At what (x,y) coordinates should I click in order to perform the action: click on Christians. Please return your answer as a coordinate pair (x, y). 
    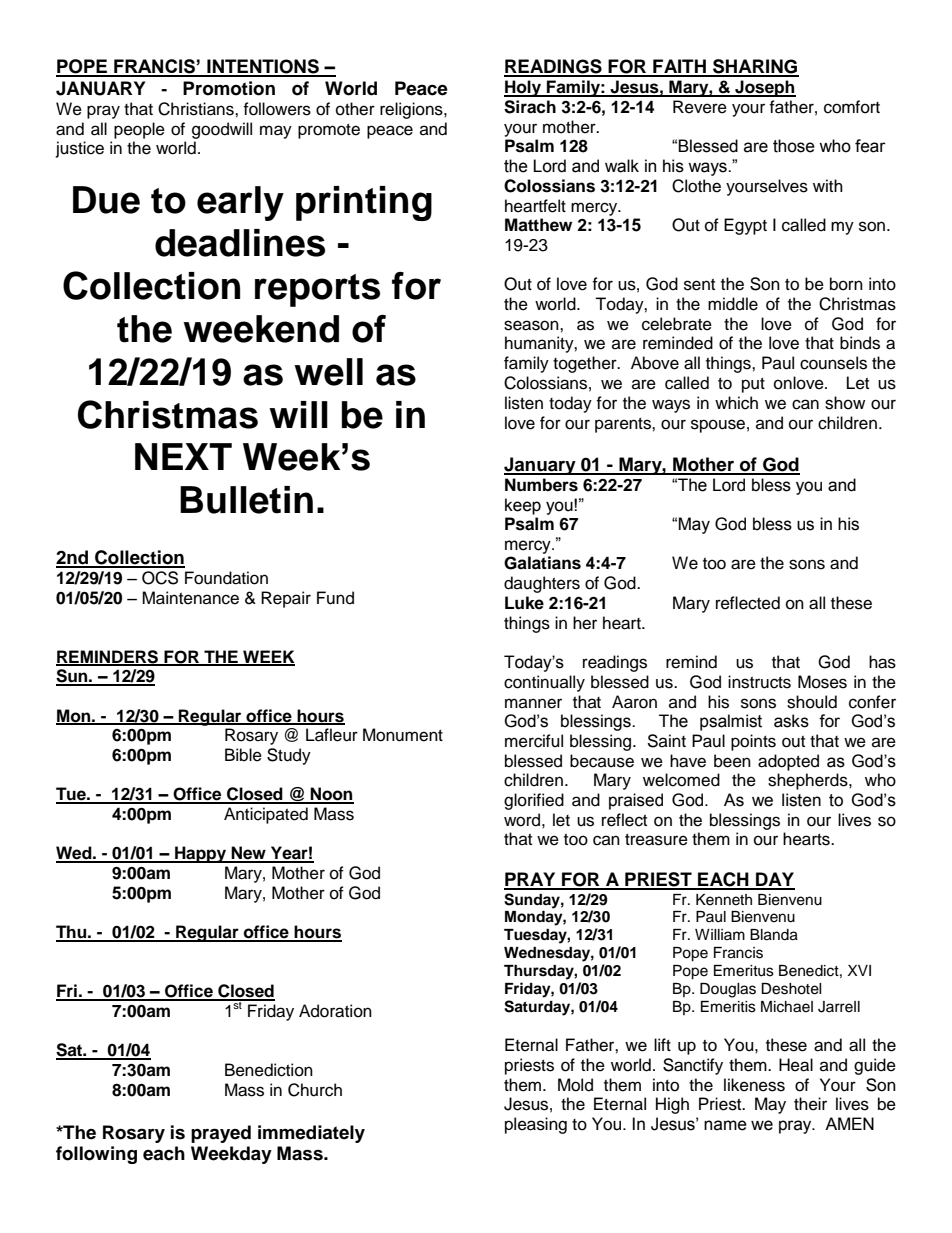
    Looking at the image, I should click on (197, 109).
